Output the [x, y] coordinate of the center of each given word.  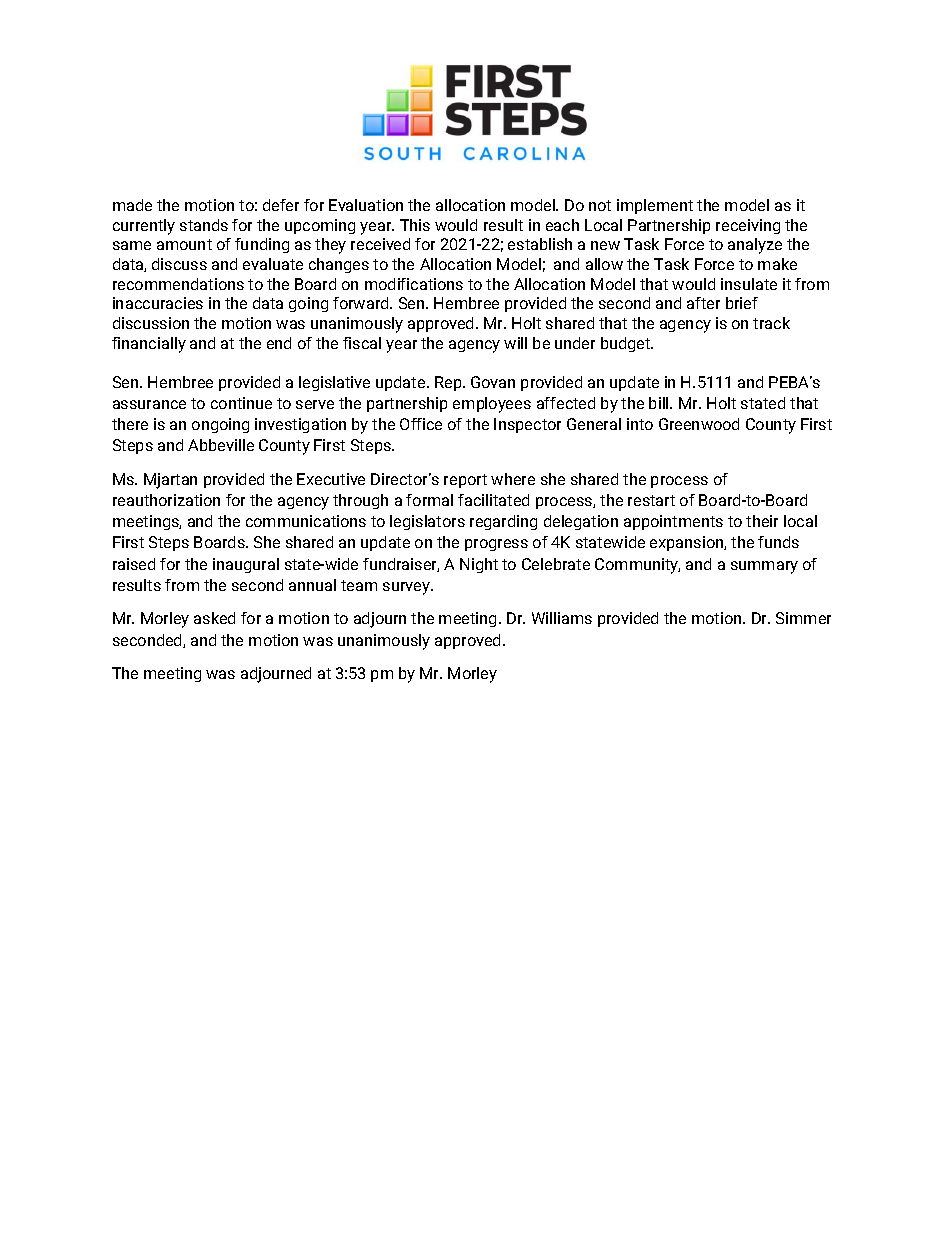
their [762, 521]
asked [214, 618]
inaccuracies [158, 303]
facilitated [493, 500]
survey [407, 588]
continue [241, 403]
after [703, 303]
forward [362, 303]
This [415, 225]
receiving [748, 226]
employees [492, 405]
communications [306, 521]
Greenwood [699, 424]
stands [204, 225]
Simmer [803, 618]
